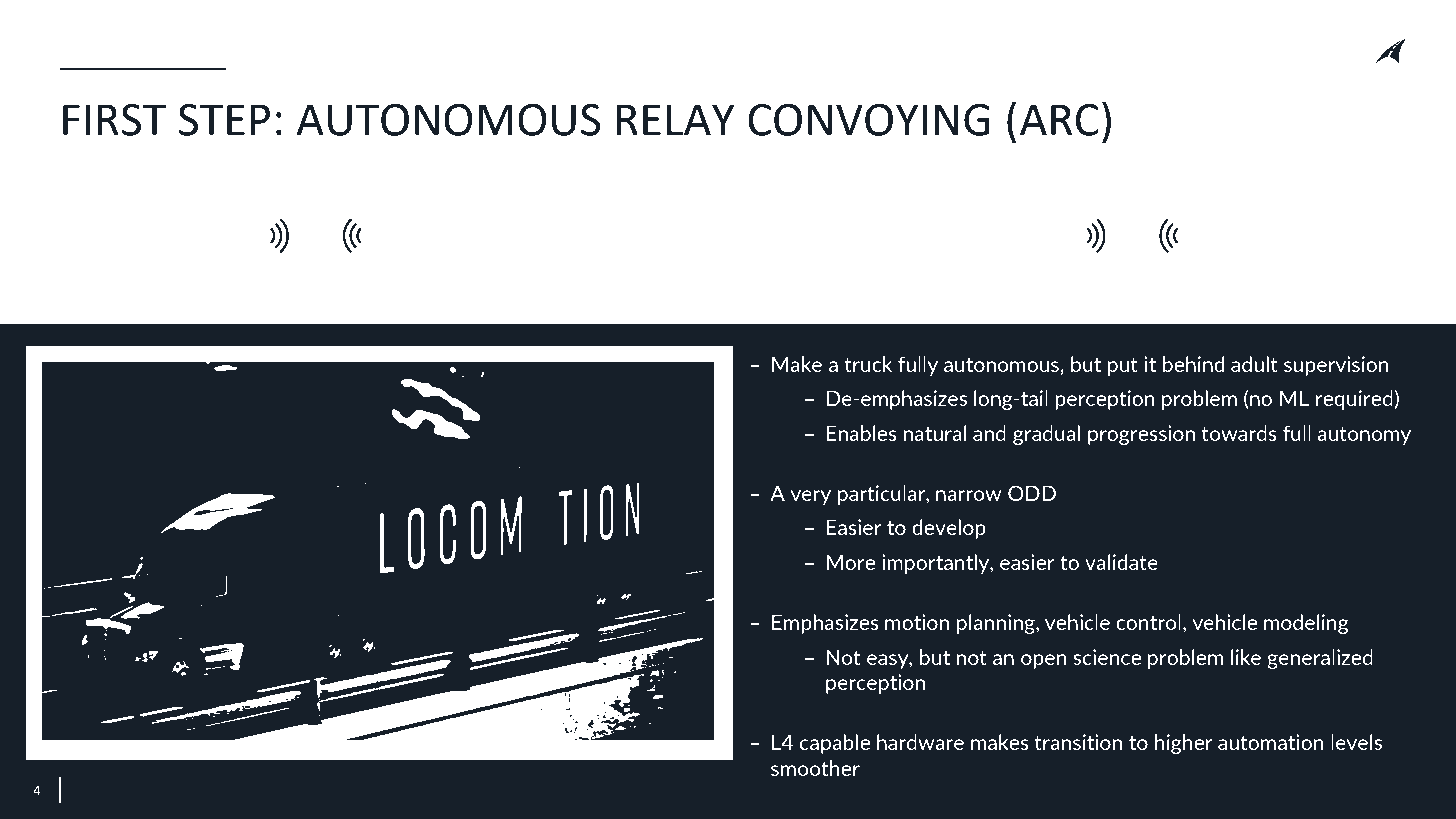 The height and width of the page is (819, 1456). What do you see at coordinates (868, 364) in the page?
I see `truck` at bounding box center [868, 364].
